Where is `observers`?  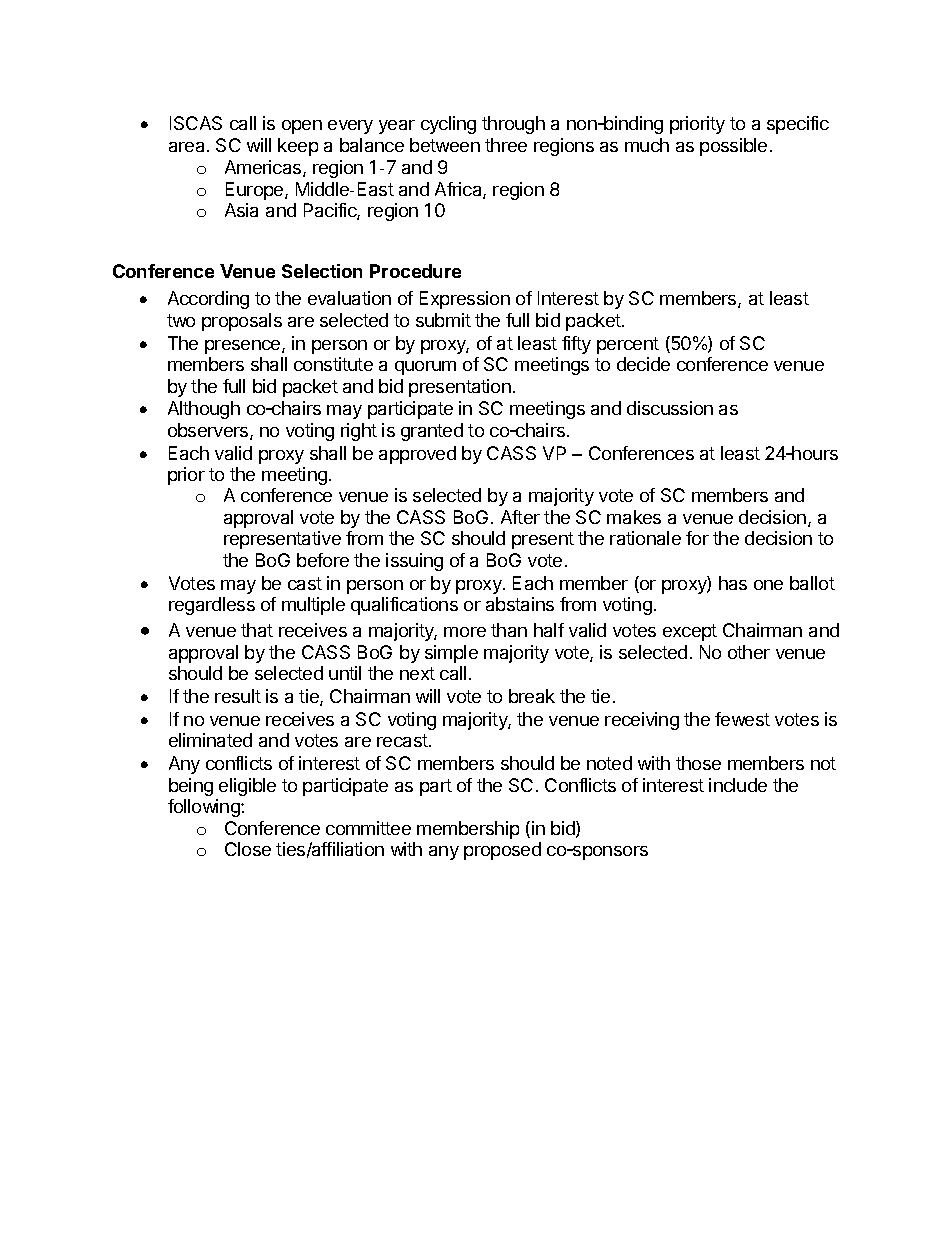
observers is located at coordinates (209, 431).
